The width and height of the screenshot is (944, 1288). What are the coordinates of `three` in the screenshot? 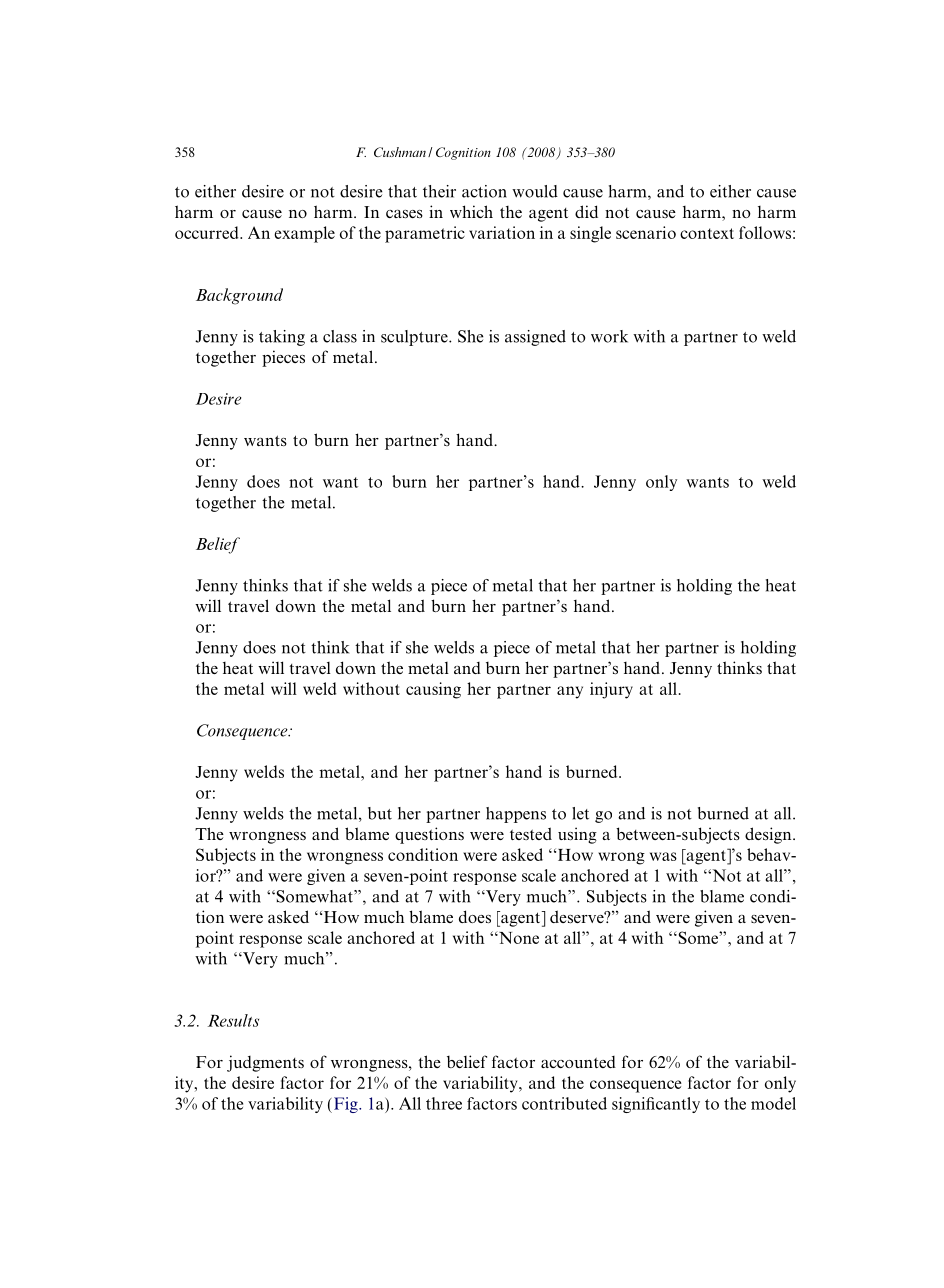 It's located at (444, 1103).
